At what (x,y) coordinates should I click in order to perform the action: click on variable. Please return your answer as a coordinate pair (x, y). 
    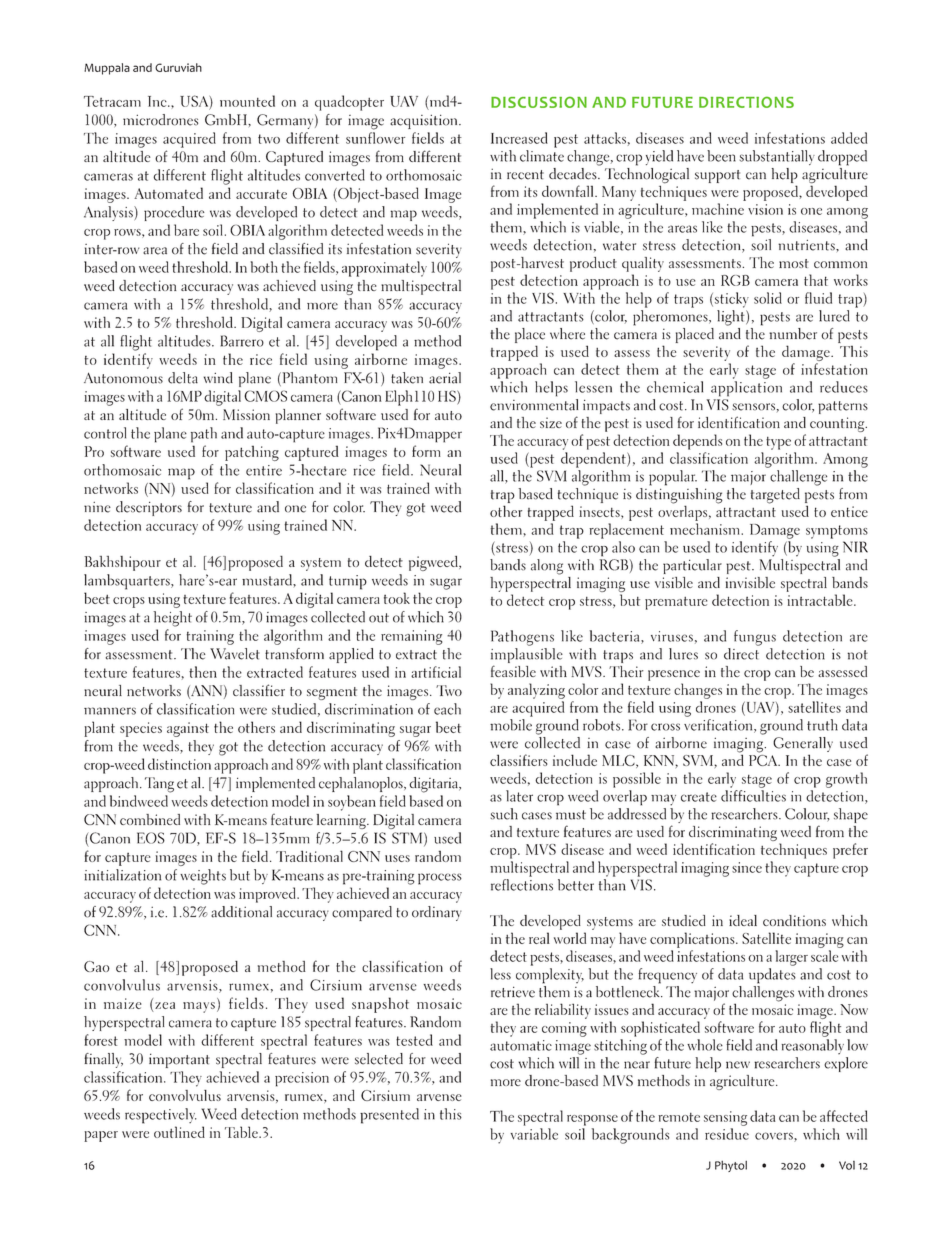
    Looking at the image, I should click on (534, 1134).
